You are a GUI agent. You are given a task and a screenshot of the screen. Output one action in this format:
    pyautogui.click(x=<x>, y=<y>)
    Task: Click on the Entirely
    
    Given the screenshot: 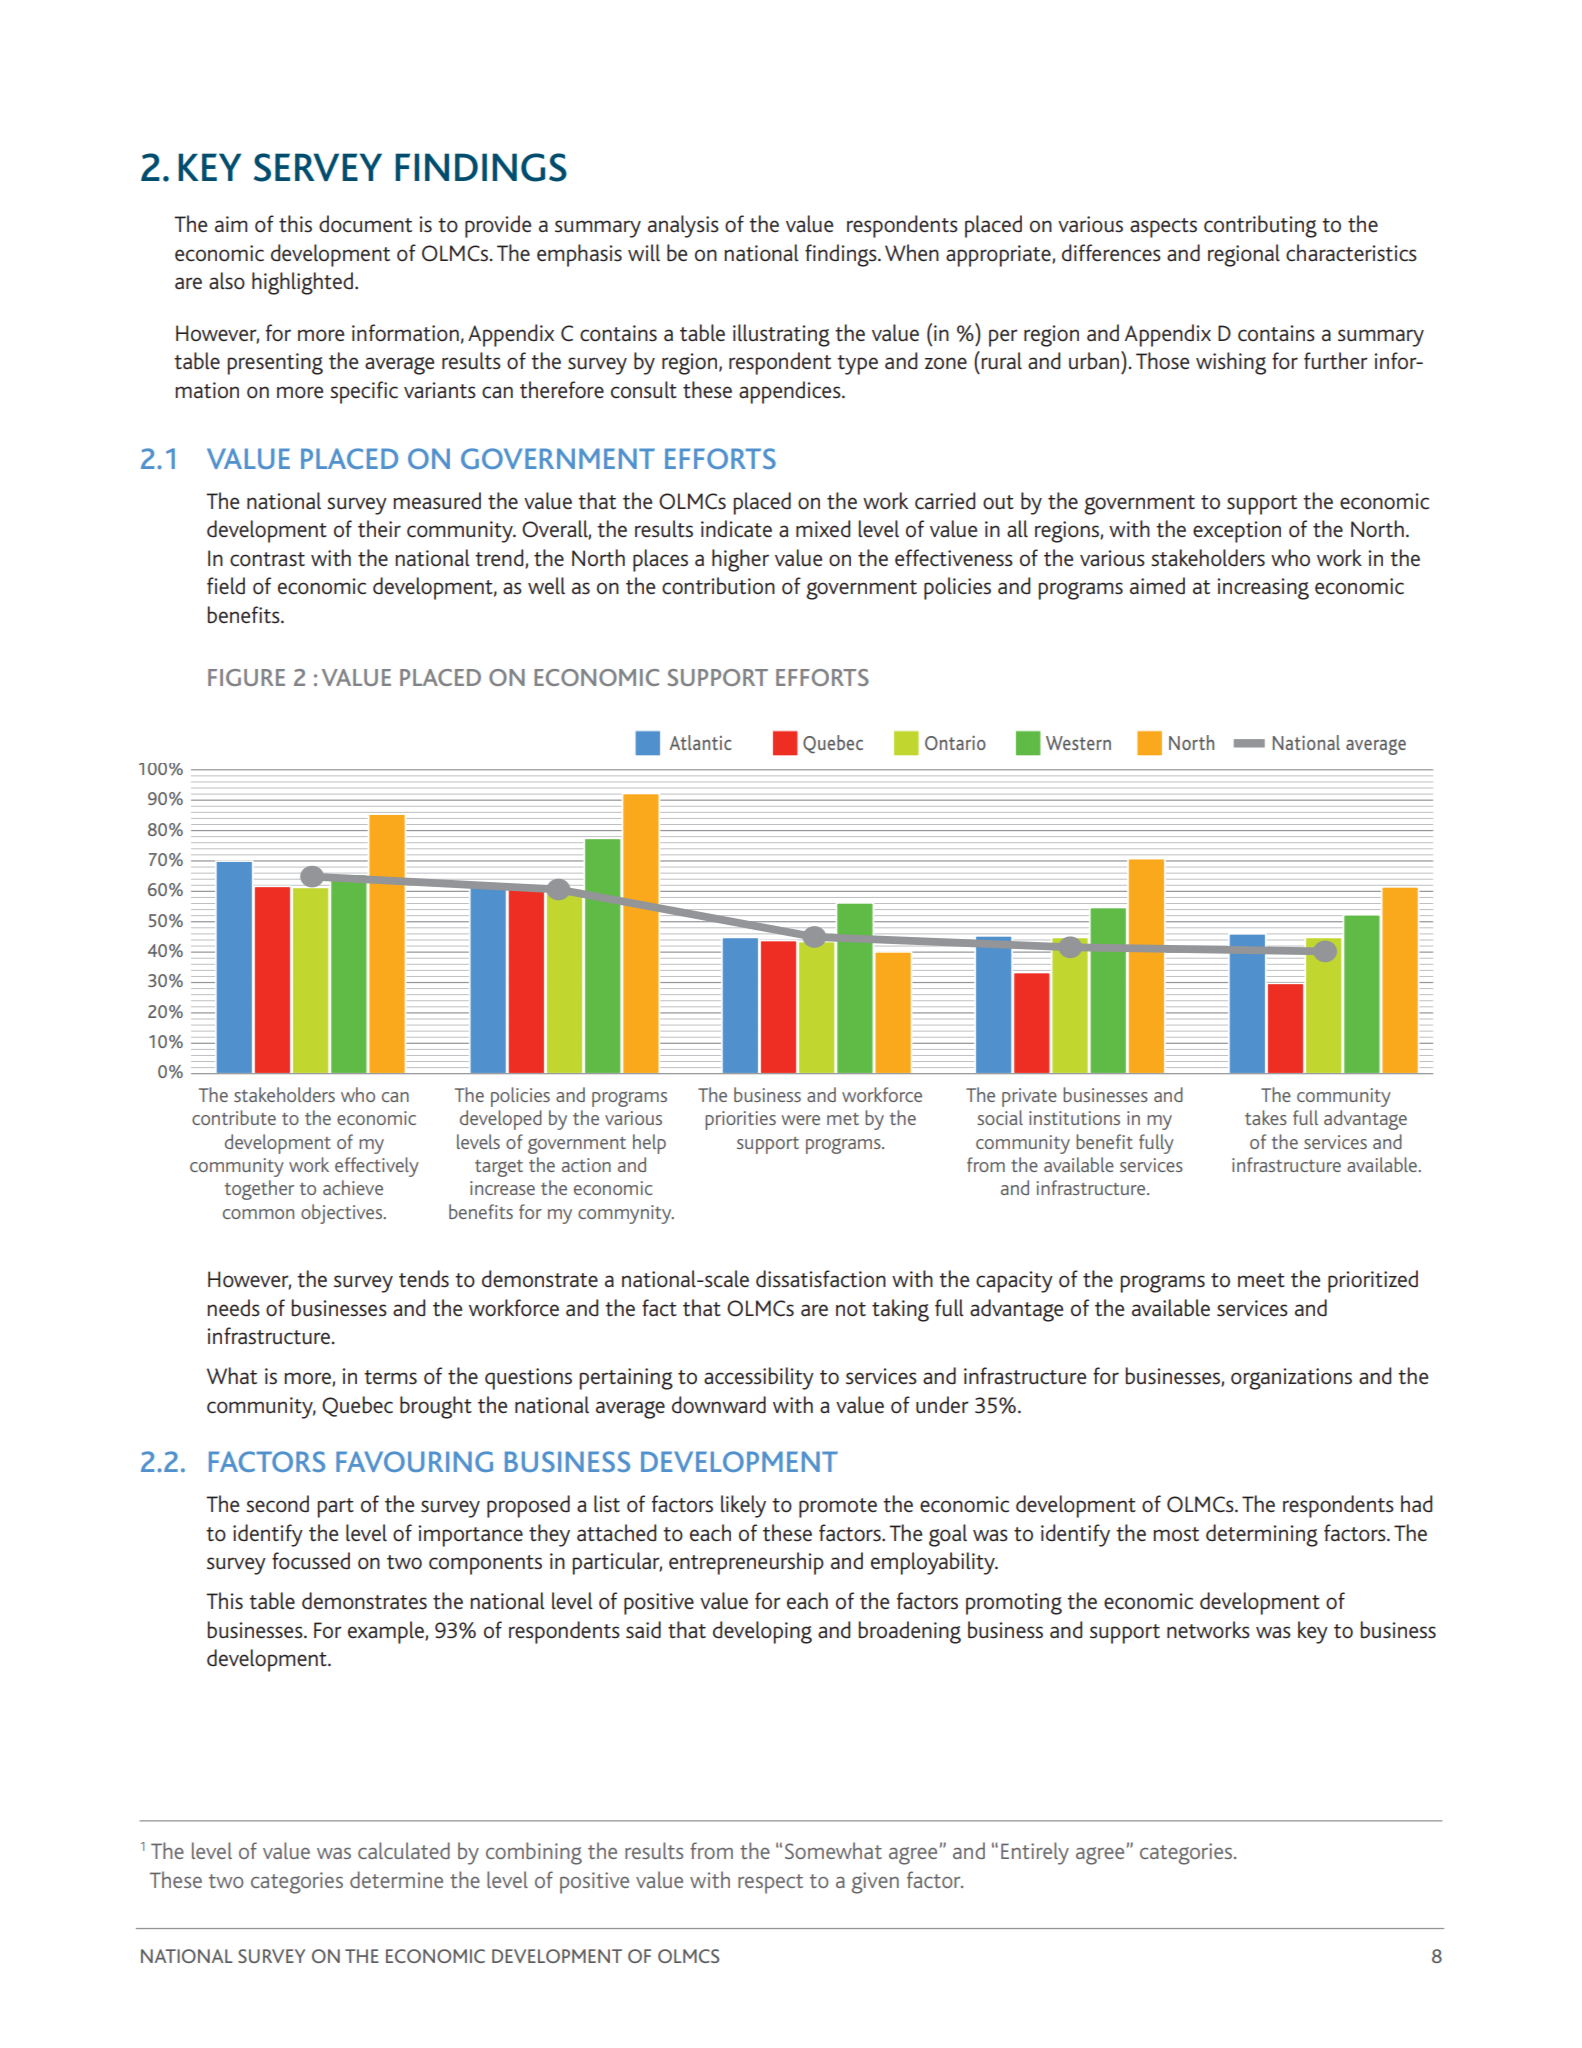 What is the action you would take?
    pyautogui.click(x=1035, y=1853)
